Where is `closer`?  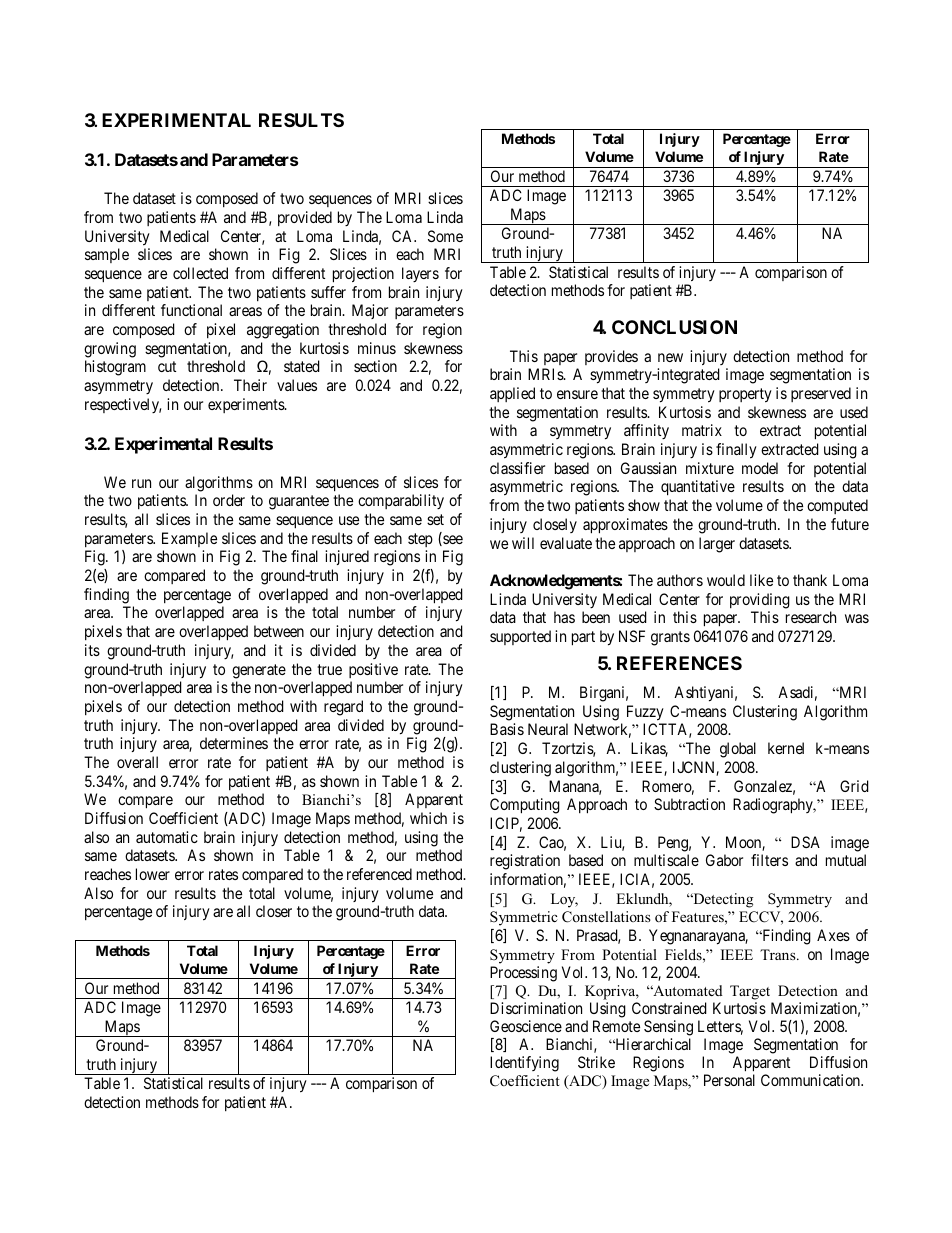
closer is located at coordinates (274, 911).
